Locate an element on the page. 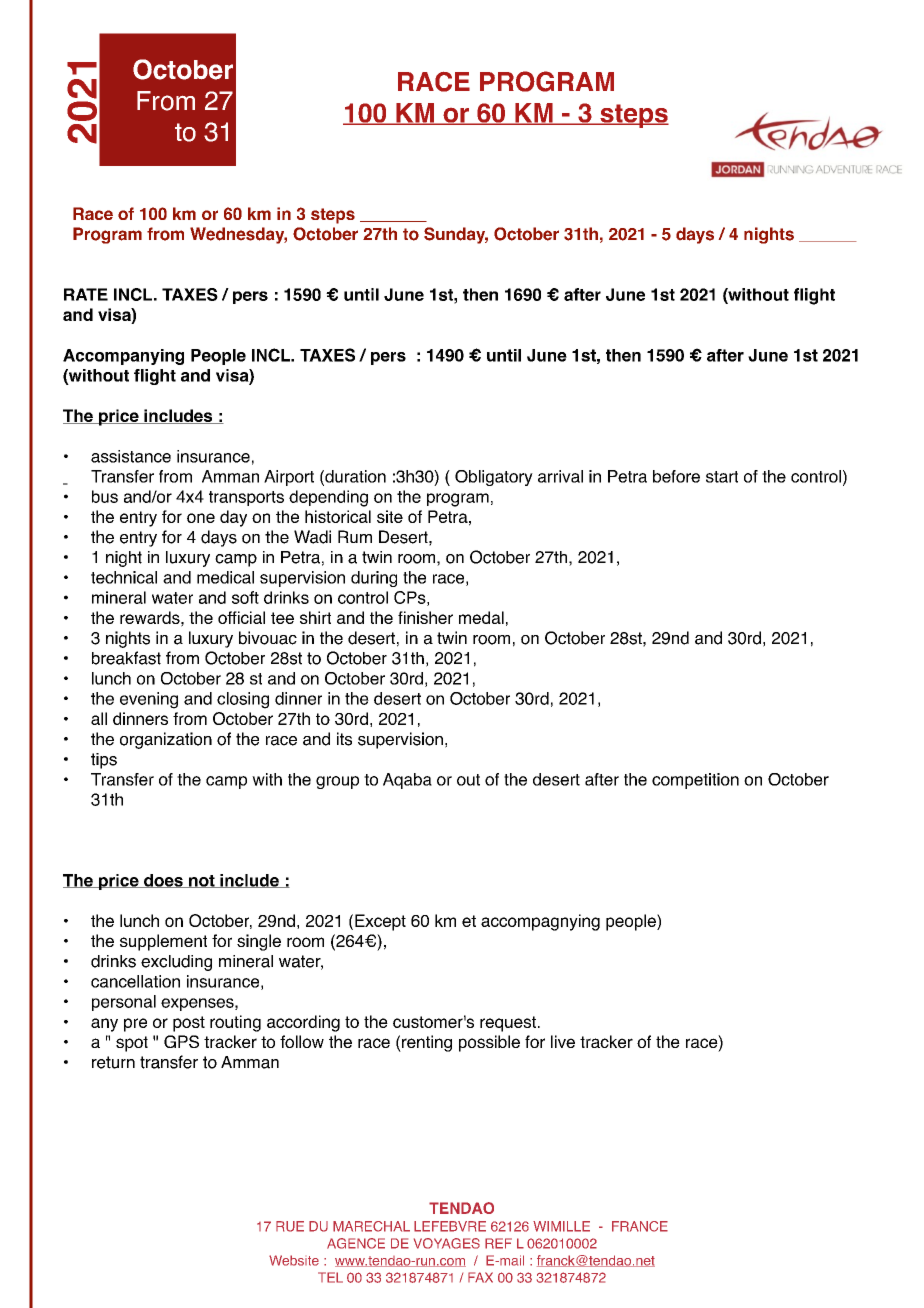 The height and width of the image is (1308, 924). Aqaba is located at coordinates (407, 781).
